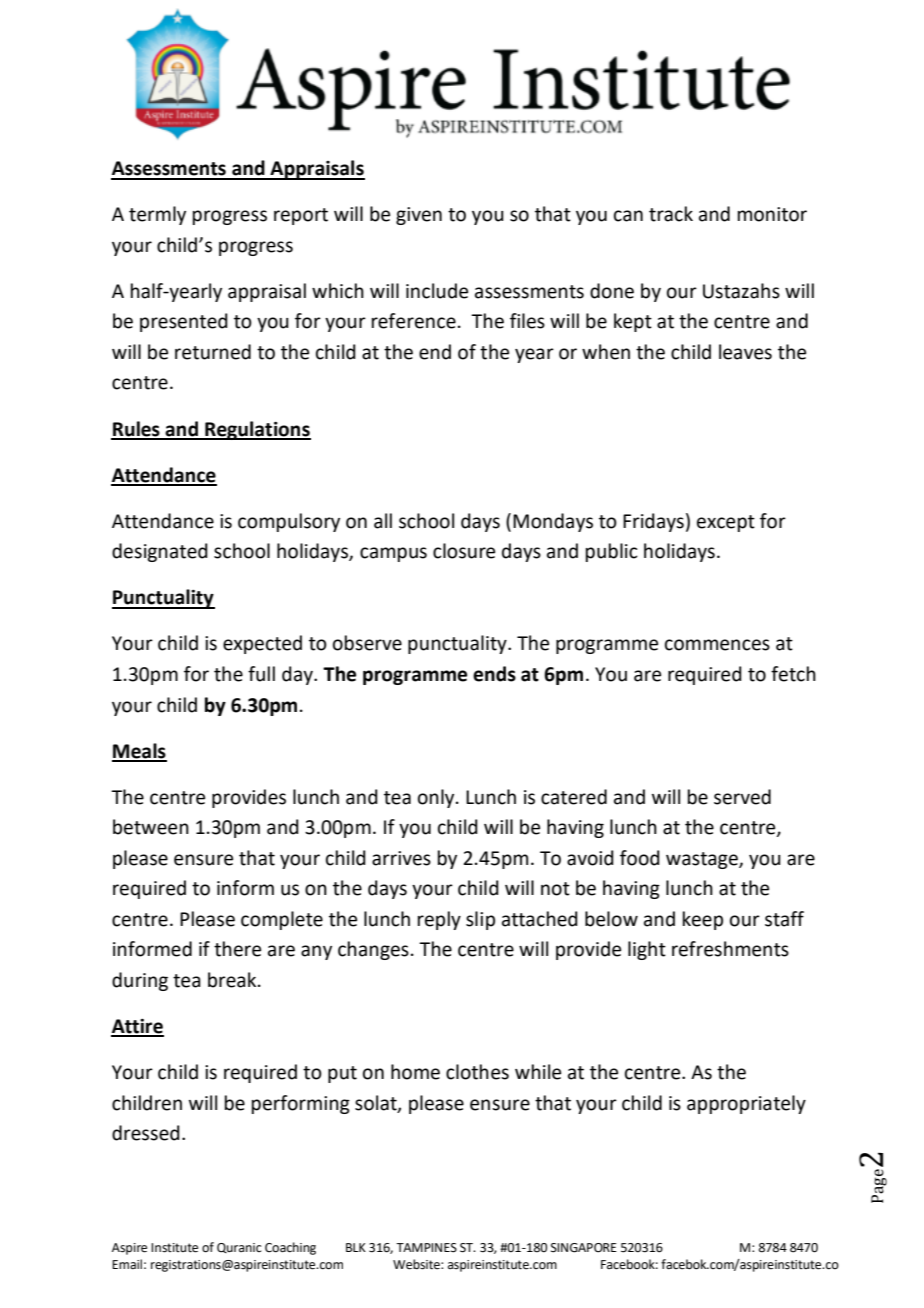  Describe the element at coordinates (464, 551) in the screenshot. I see `closure` at that location.
